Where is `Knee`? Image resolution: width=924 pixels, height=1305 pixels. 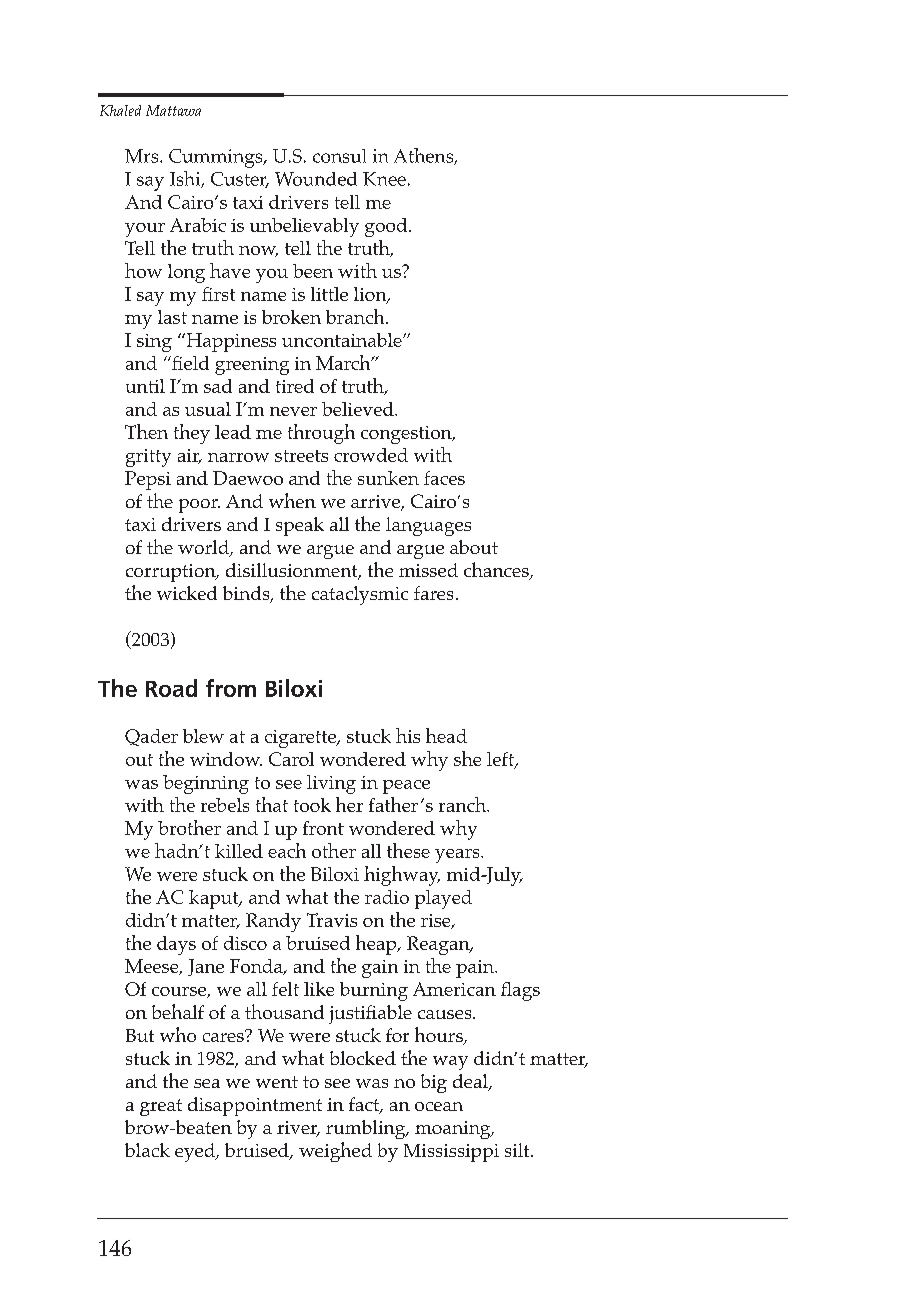 Knee is located at coordinates (384, 179).
